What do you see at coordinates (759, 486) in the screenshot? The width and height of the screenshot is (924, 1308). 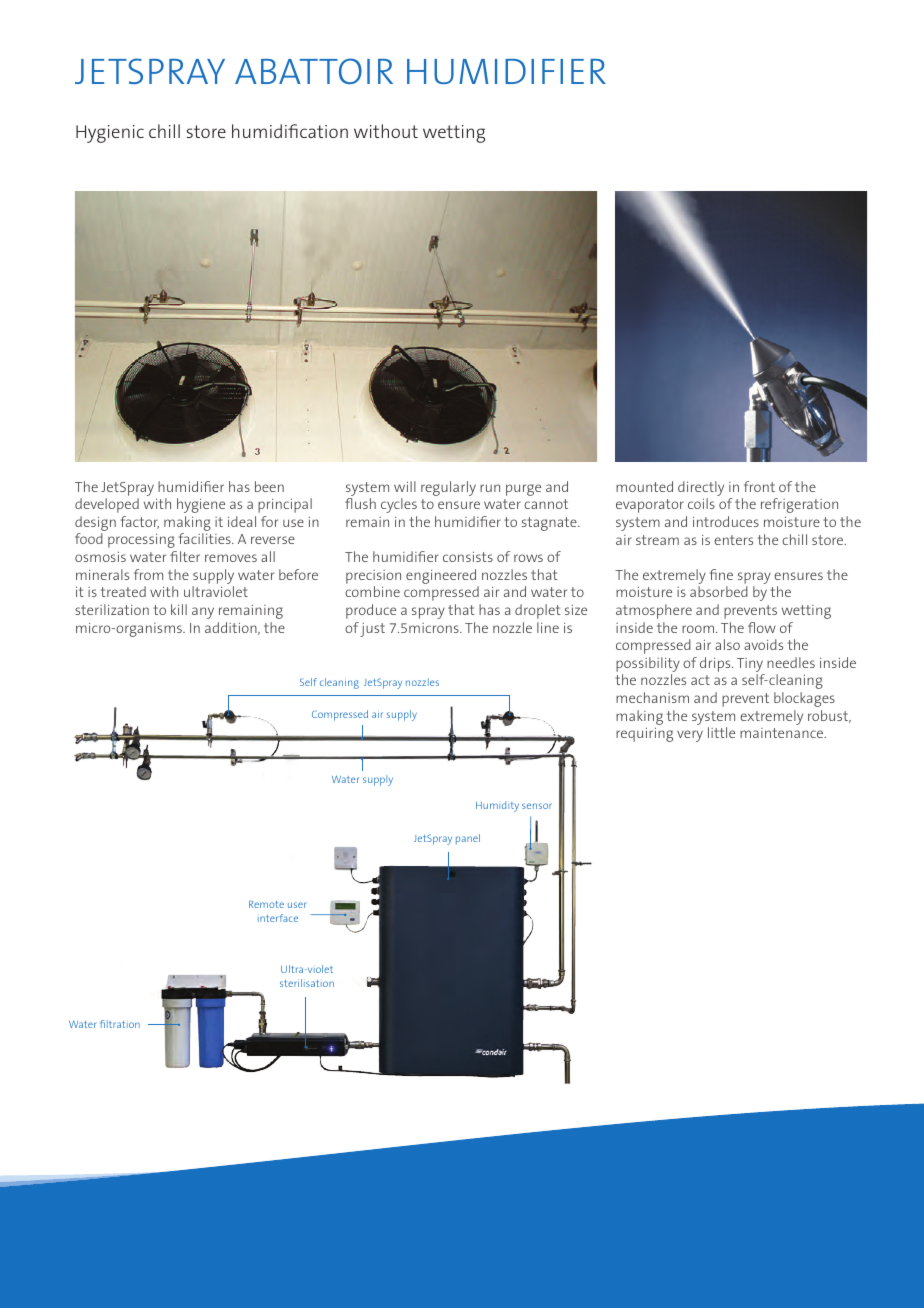 I see `front` at bounding box center [759, 486].
